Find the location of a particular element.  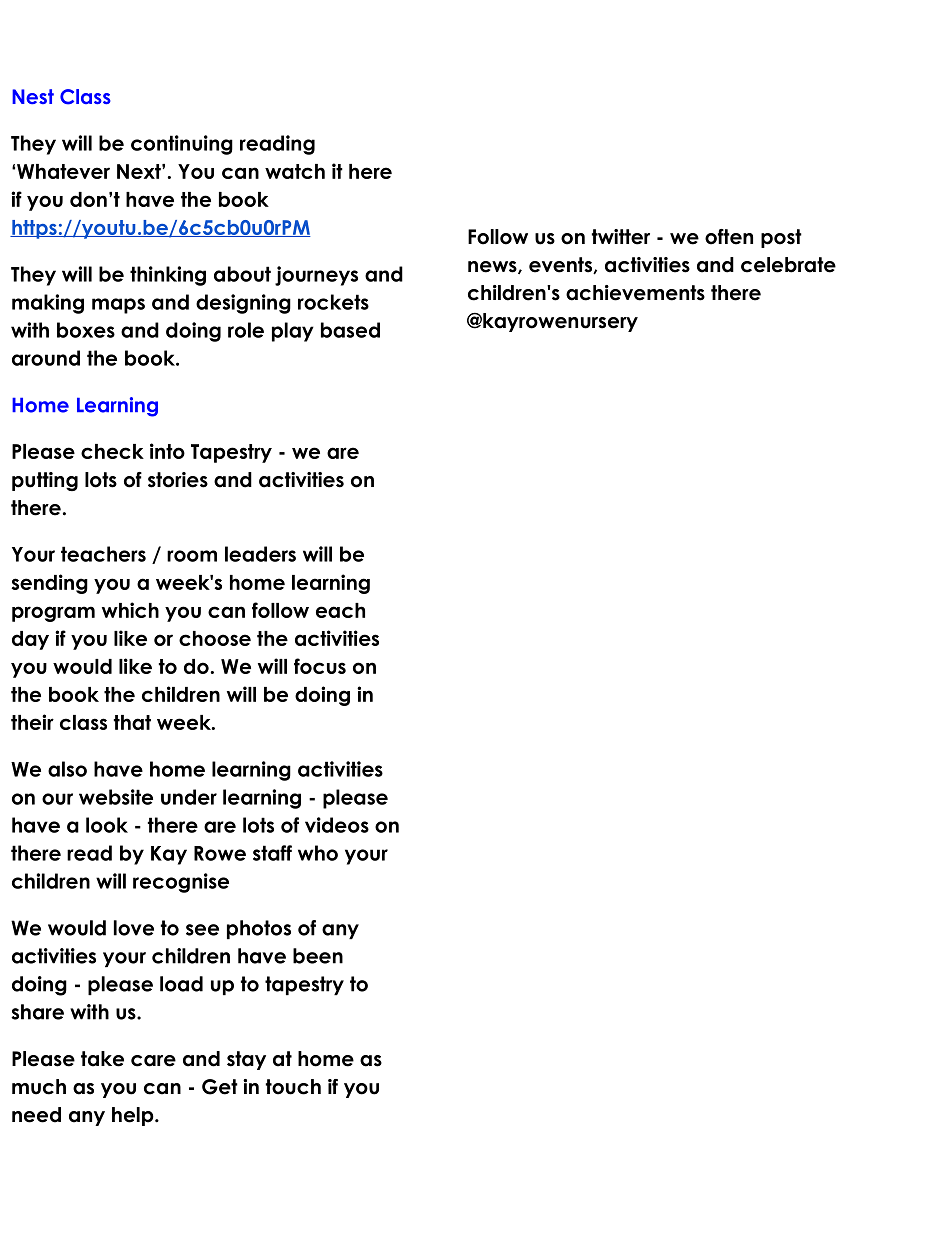

touch is located at coordinates (293, 1087).
